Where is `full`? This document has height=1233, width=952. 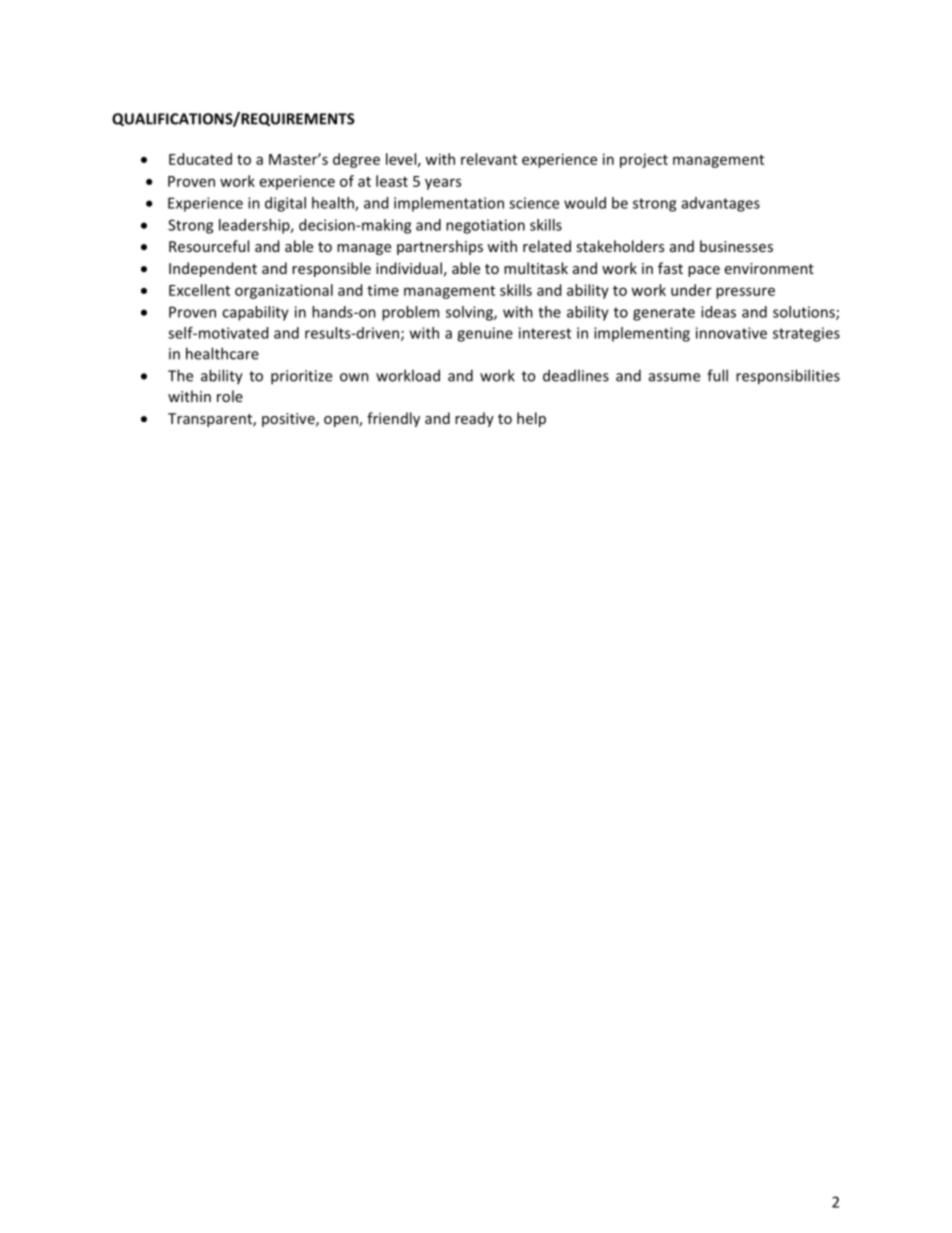
full is located at coordinates (717, 375).
